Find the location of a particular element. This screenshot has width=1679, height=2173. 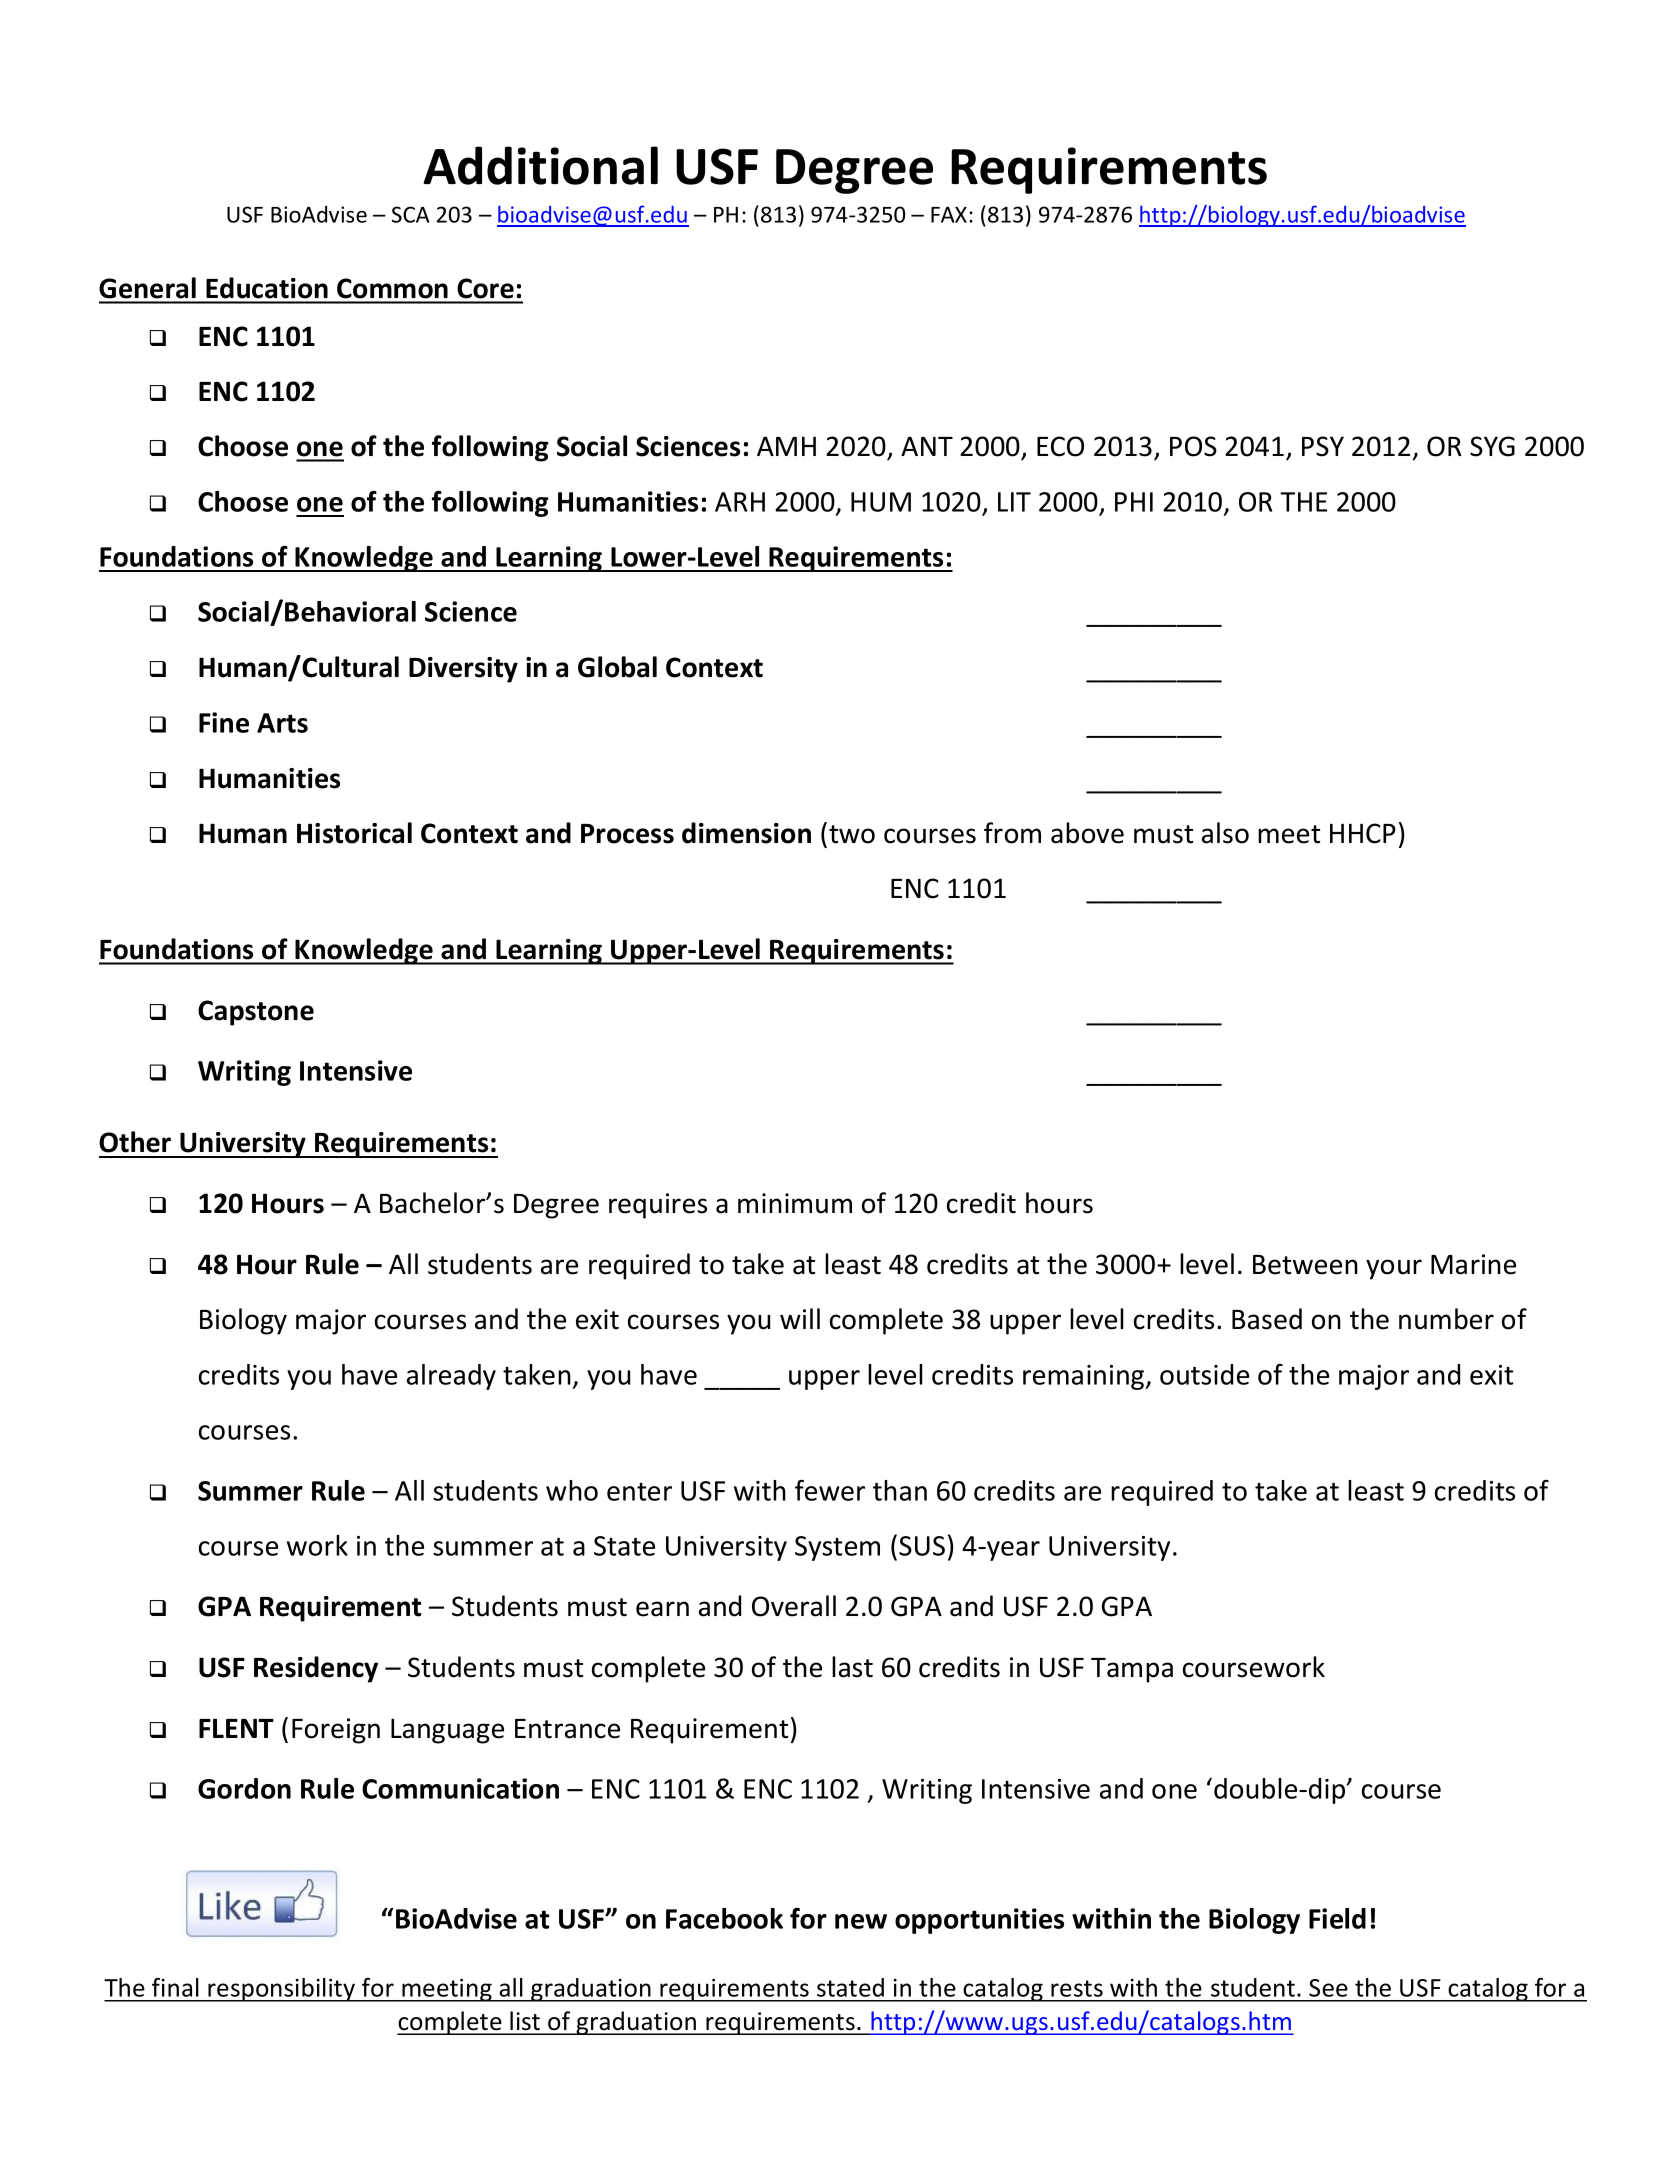

PSY is located at coordinates (1323, 446).
